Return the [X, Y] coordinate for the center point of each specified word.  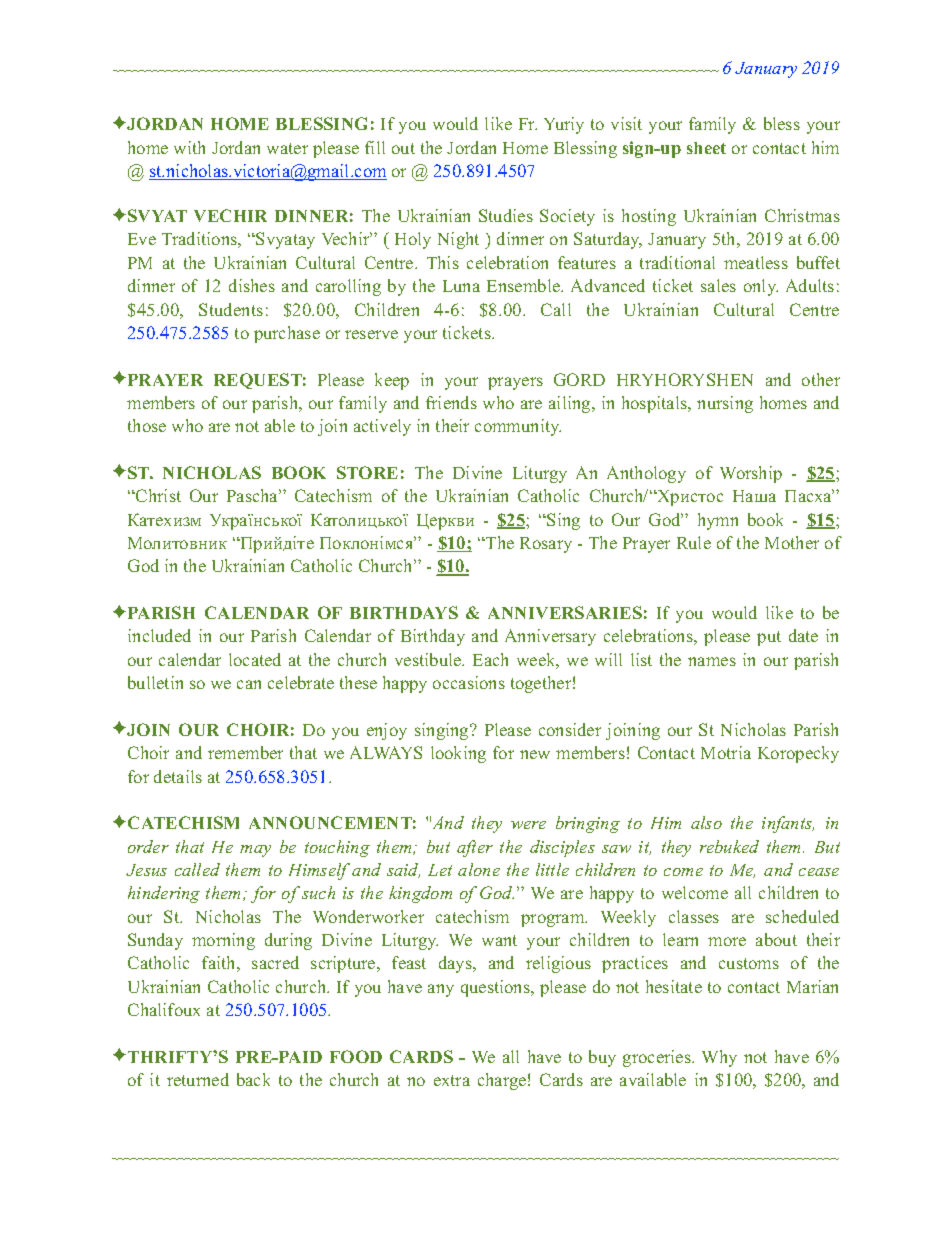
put [769, 638]
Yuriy [564, 125]
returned [198, 1079]
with [189, 147]
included [159, 635]
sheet [706, 148]
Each [490, 659]
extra [452, 1080]
